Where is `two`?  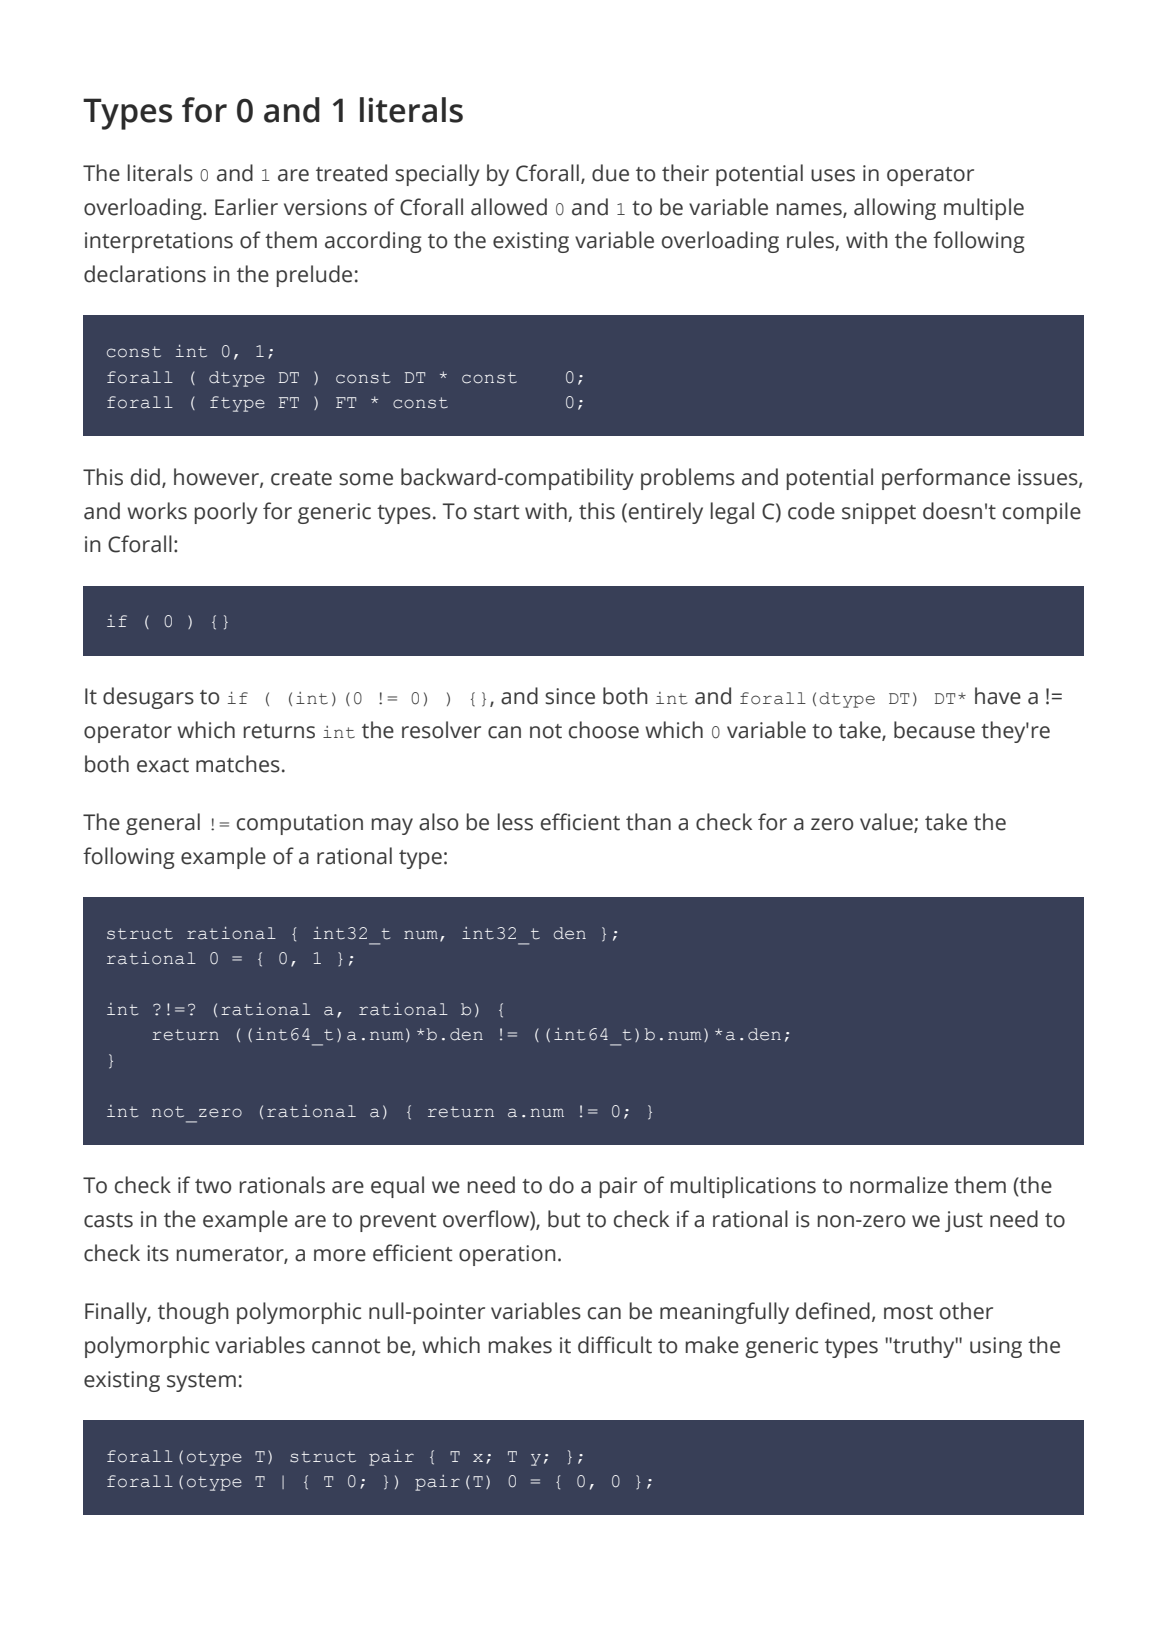
two is located at coordinates (213, 1186).
